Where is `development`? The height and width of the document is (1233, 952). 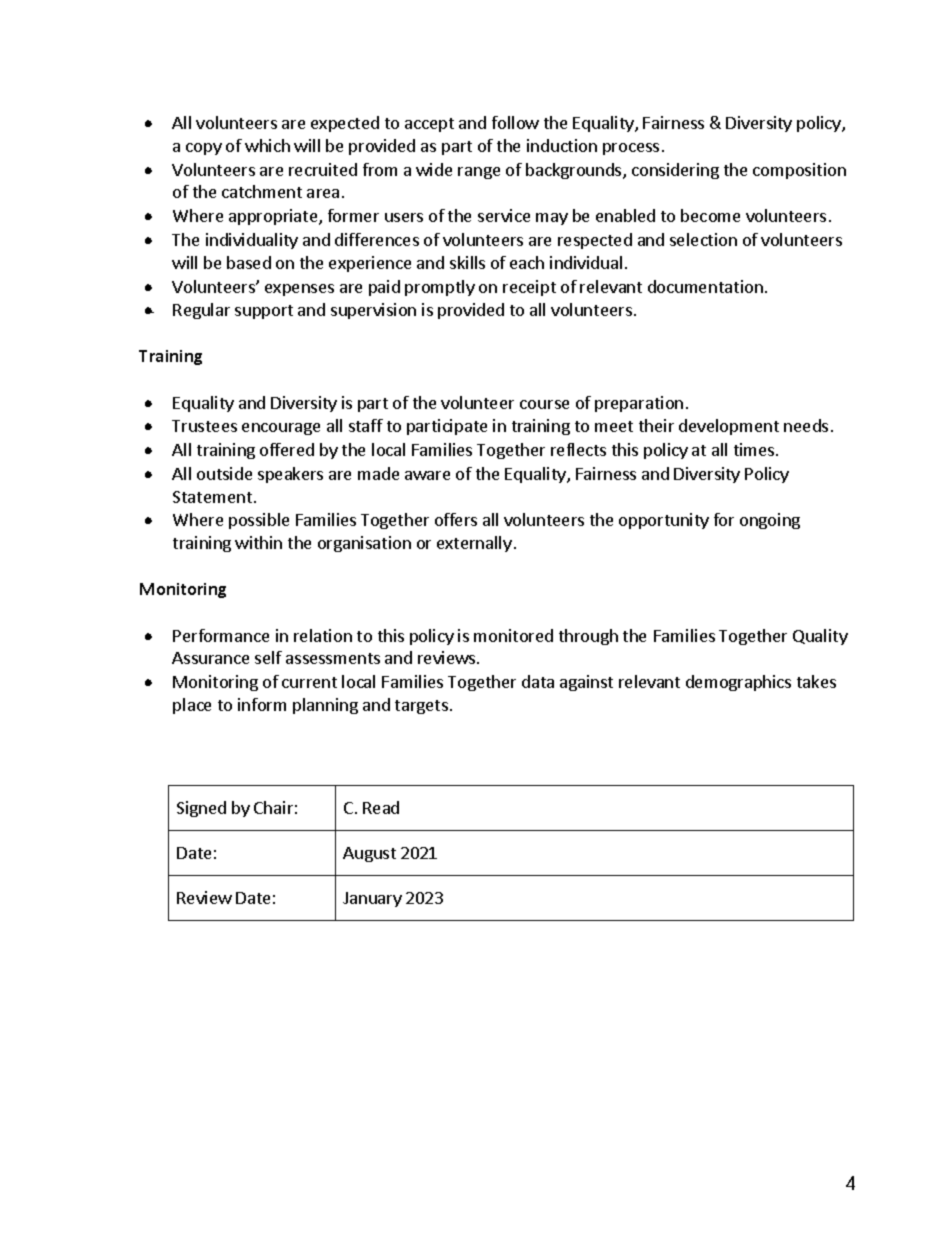
development is located at coordinates (729, 427).
